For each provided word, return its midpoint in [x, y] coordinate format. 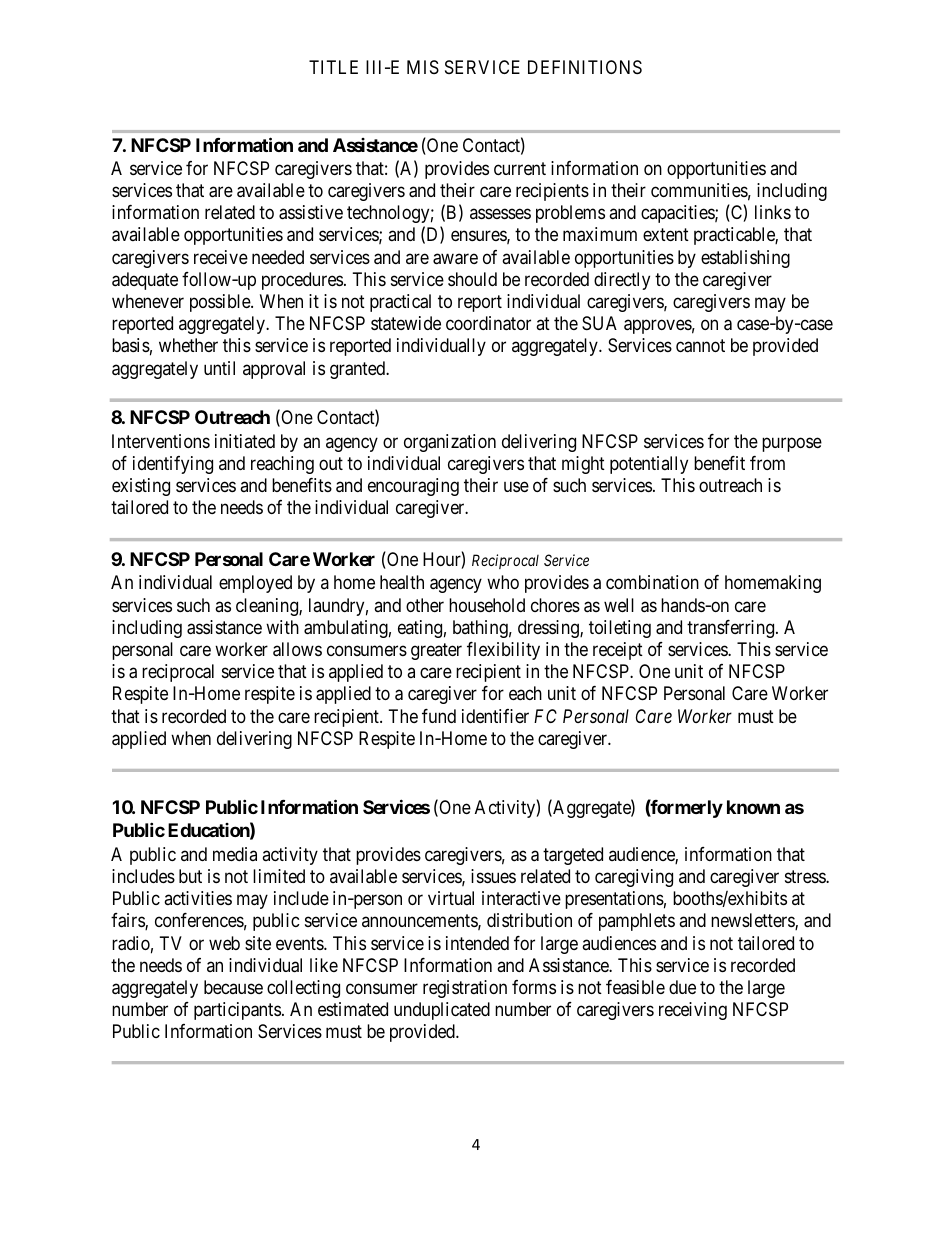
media [235, 854]
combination [652, 582]
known [753, 807]
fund [439, 716]
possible [221, 303]
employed [255, 584]
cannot [700, 346]
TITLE [333, 67]
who [503, 582]
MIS [423, 67]
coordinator [488, 323]
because [233, 987]
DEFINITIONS [585, 67]
